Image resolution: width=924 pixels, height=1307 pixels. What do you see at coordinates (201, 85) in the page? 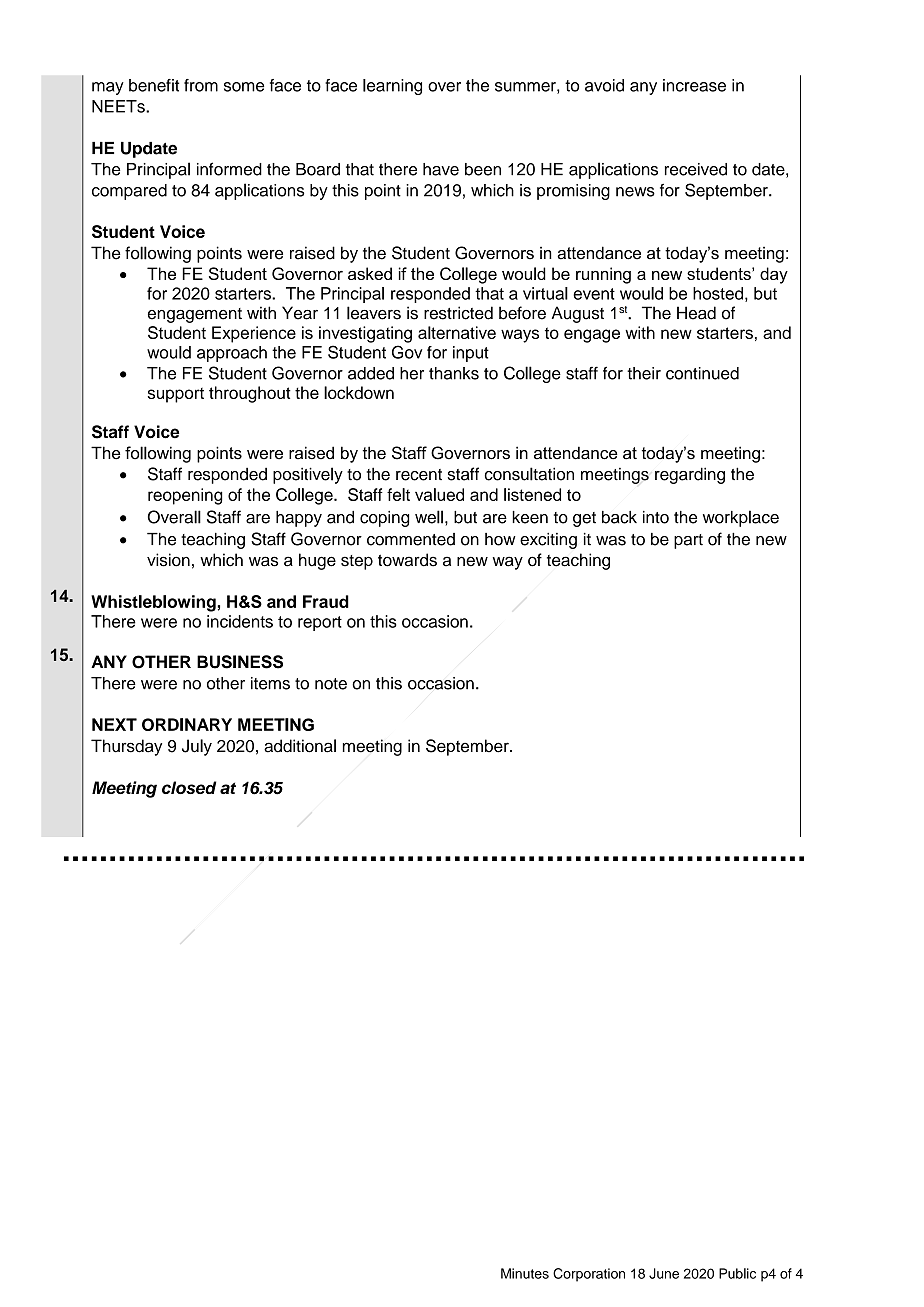
I see `from` at bounding box center [201, 85].
